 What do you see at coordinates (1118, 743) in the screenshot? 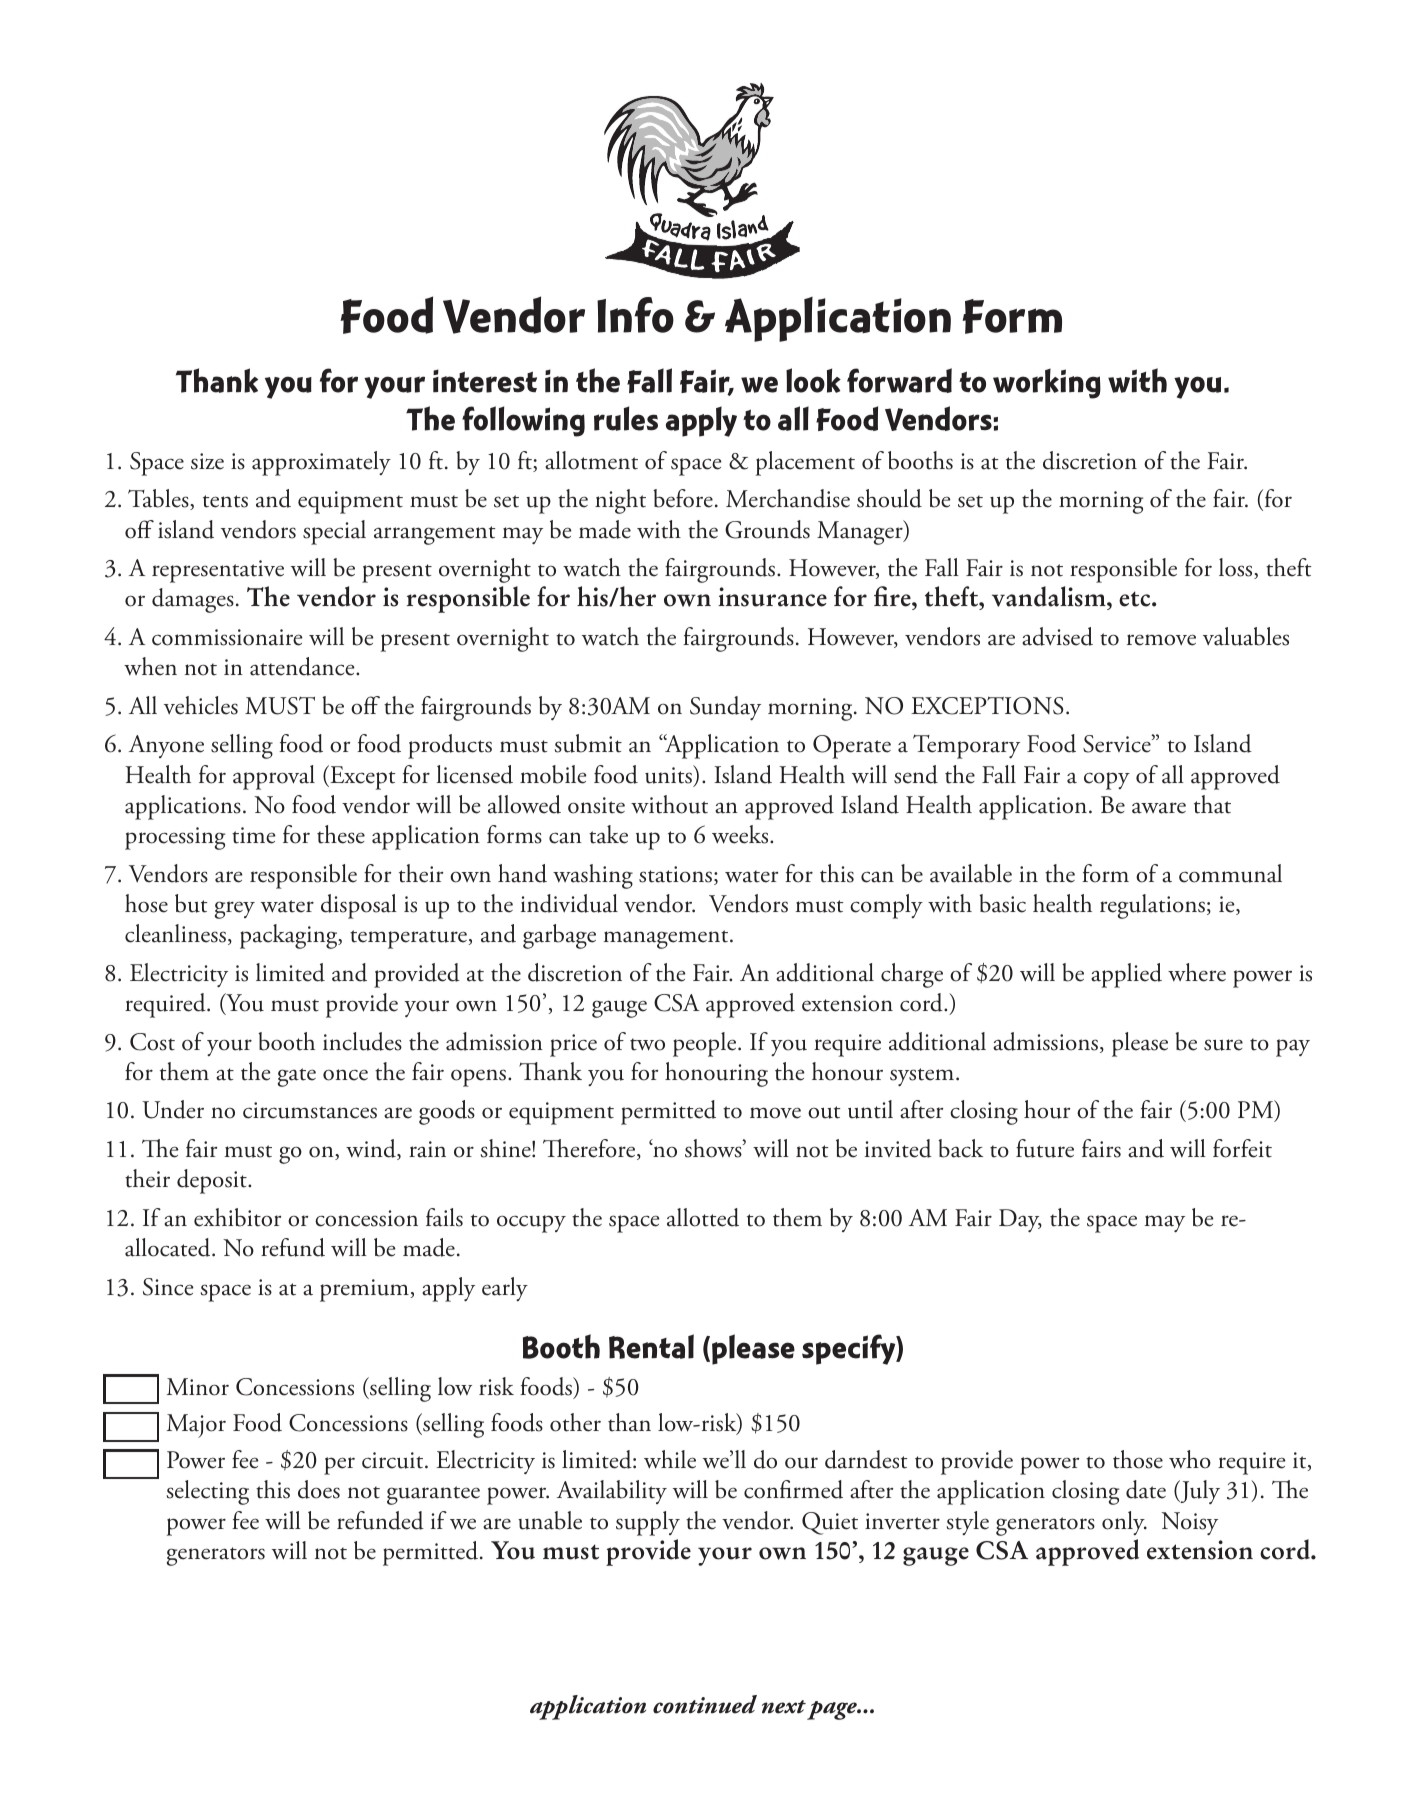
I see `Service` at bounding box center [1118, 743].
